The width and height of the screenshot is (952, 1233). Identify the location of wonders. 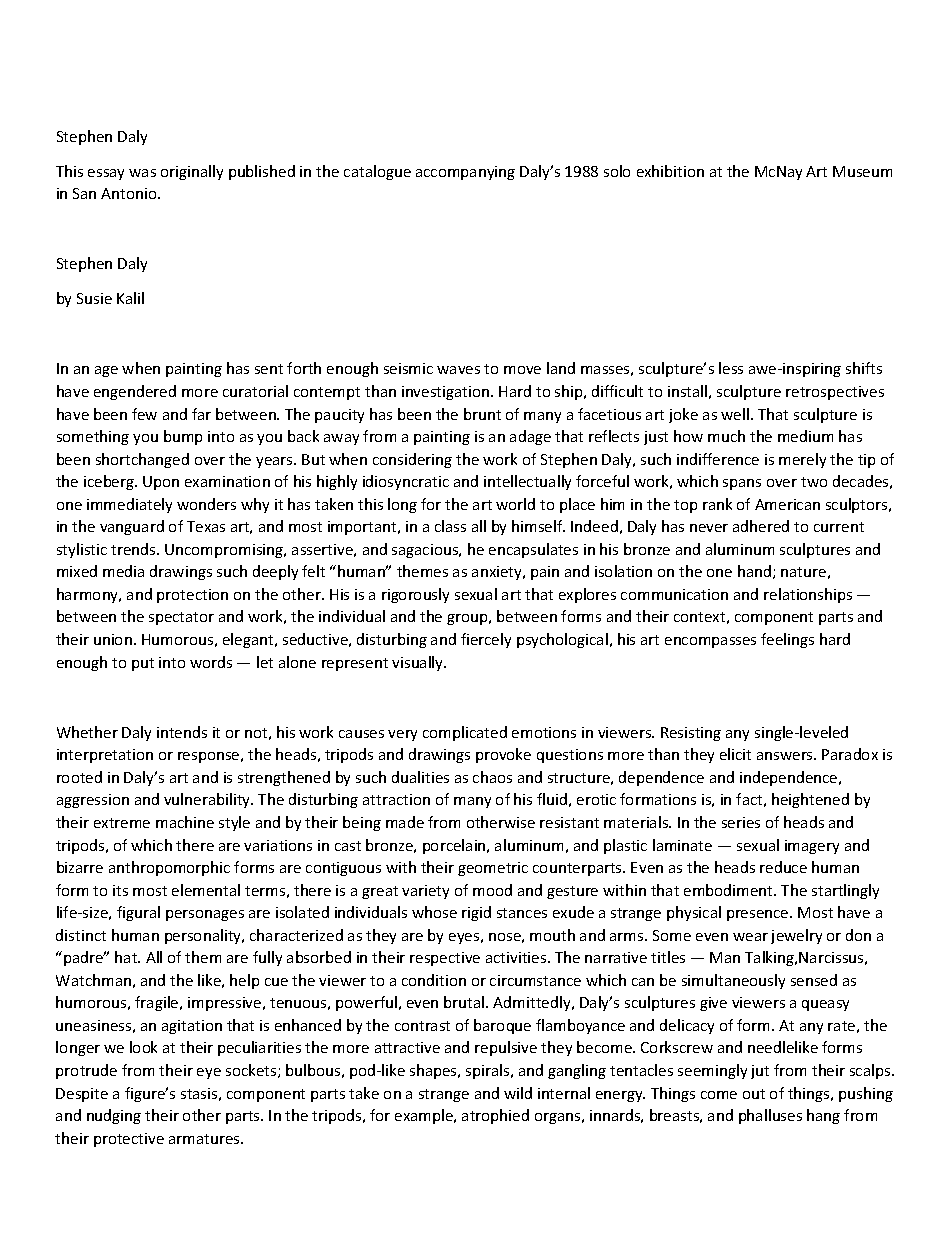
(206, 504).
